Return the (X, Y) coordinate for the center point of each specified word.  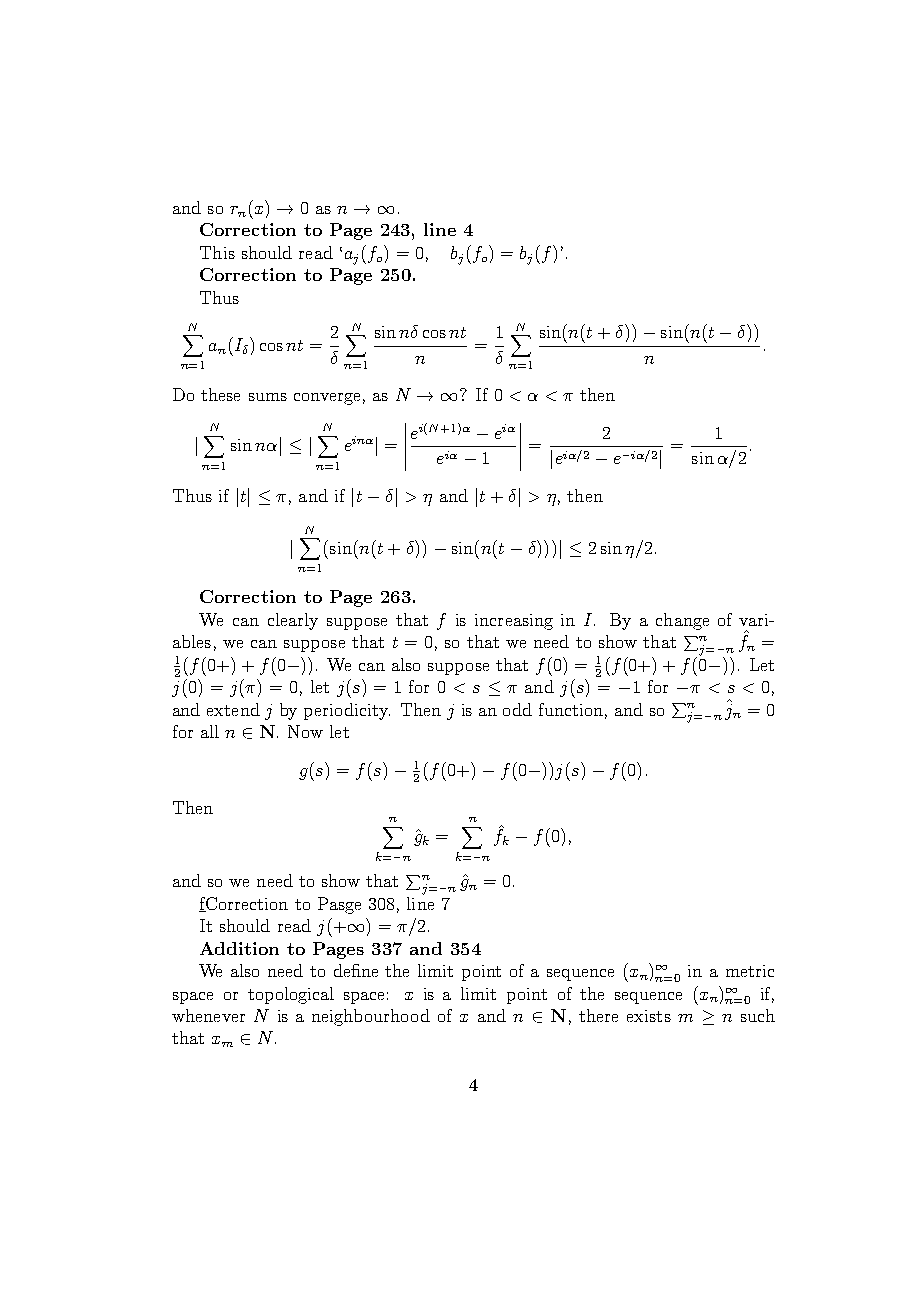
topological (291, 995)
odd (517, 709)
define (356, 970)
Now (305, 731)
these (220, 394)
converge (327, 399)
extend (233, 709)
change (682, 621)
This (217, 252)
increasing (514, 622)
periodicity (347, 711)
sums (268, 397)
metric (750, 971)
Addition (239, 948)
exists (649, 1016)
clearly (293, 621)
